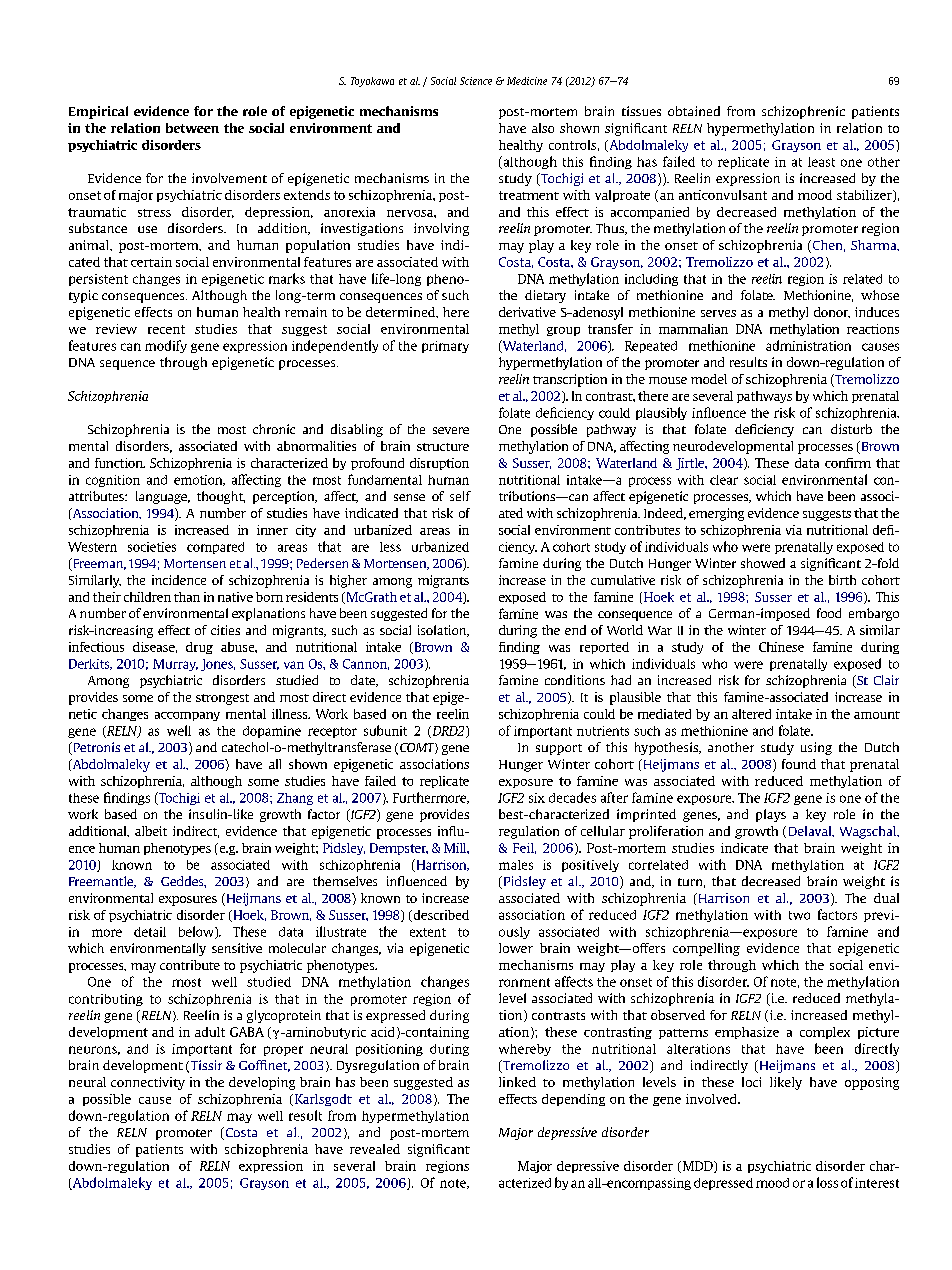 The height and width of the screenshot is (1270, 952). What do you see at coordinates (543, 128) in the screenshot?
I see `also` at bounding box center [543, 128].
